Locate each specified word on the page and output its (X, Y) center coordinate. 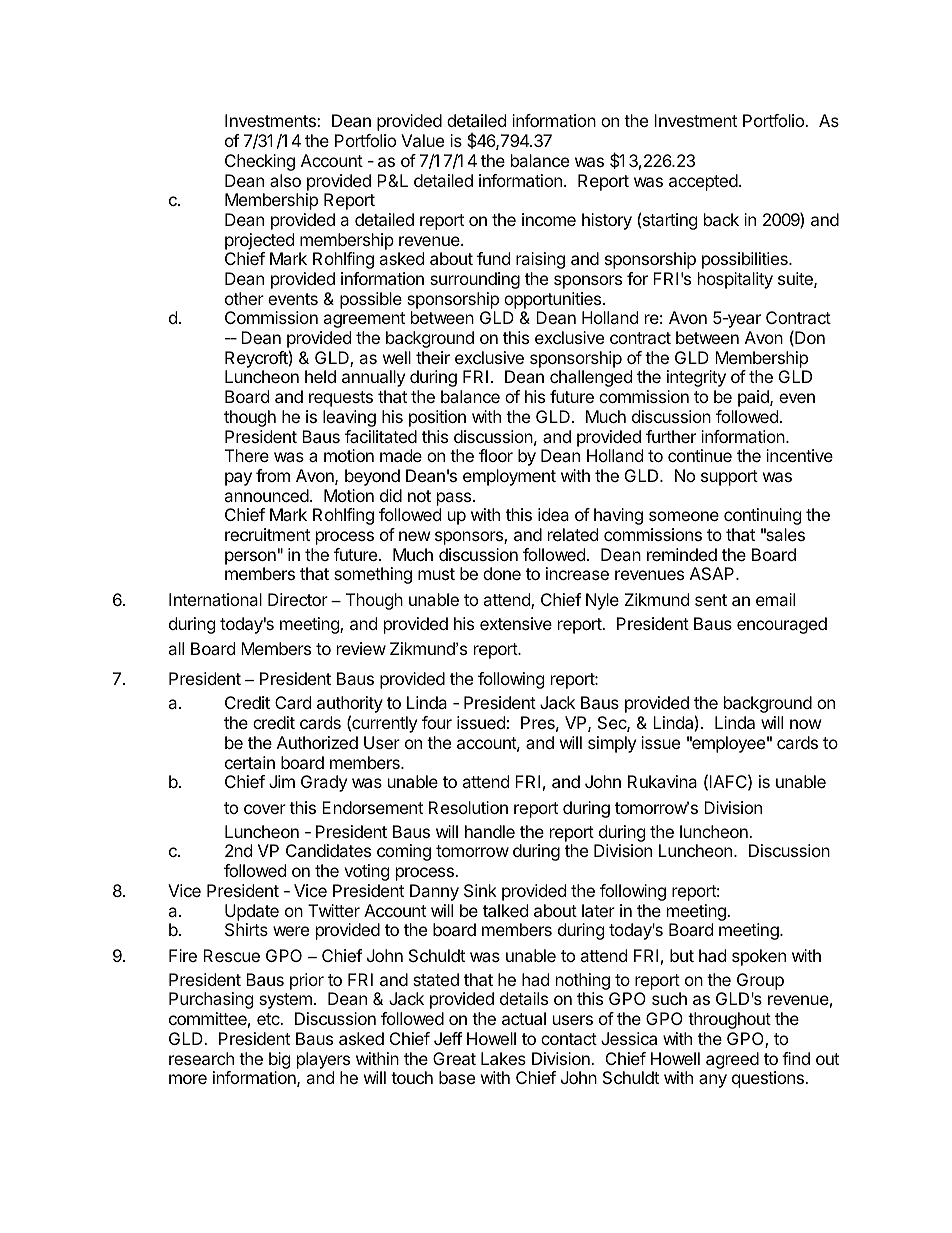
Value (422, 140)
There (247, 455)
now (806, 724)
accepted (704, 182)
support (729, 478)
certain (250, 762)
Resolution (468, 807)
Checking (260, 162)
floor (496, 455)
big (280, 1060)
